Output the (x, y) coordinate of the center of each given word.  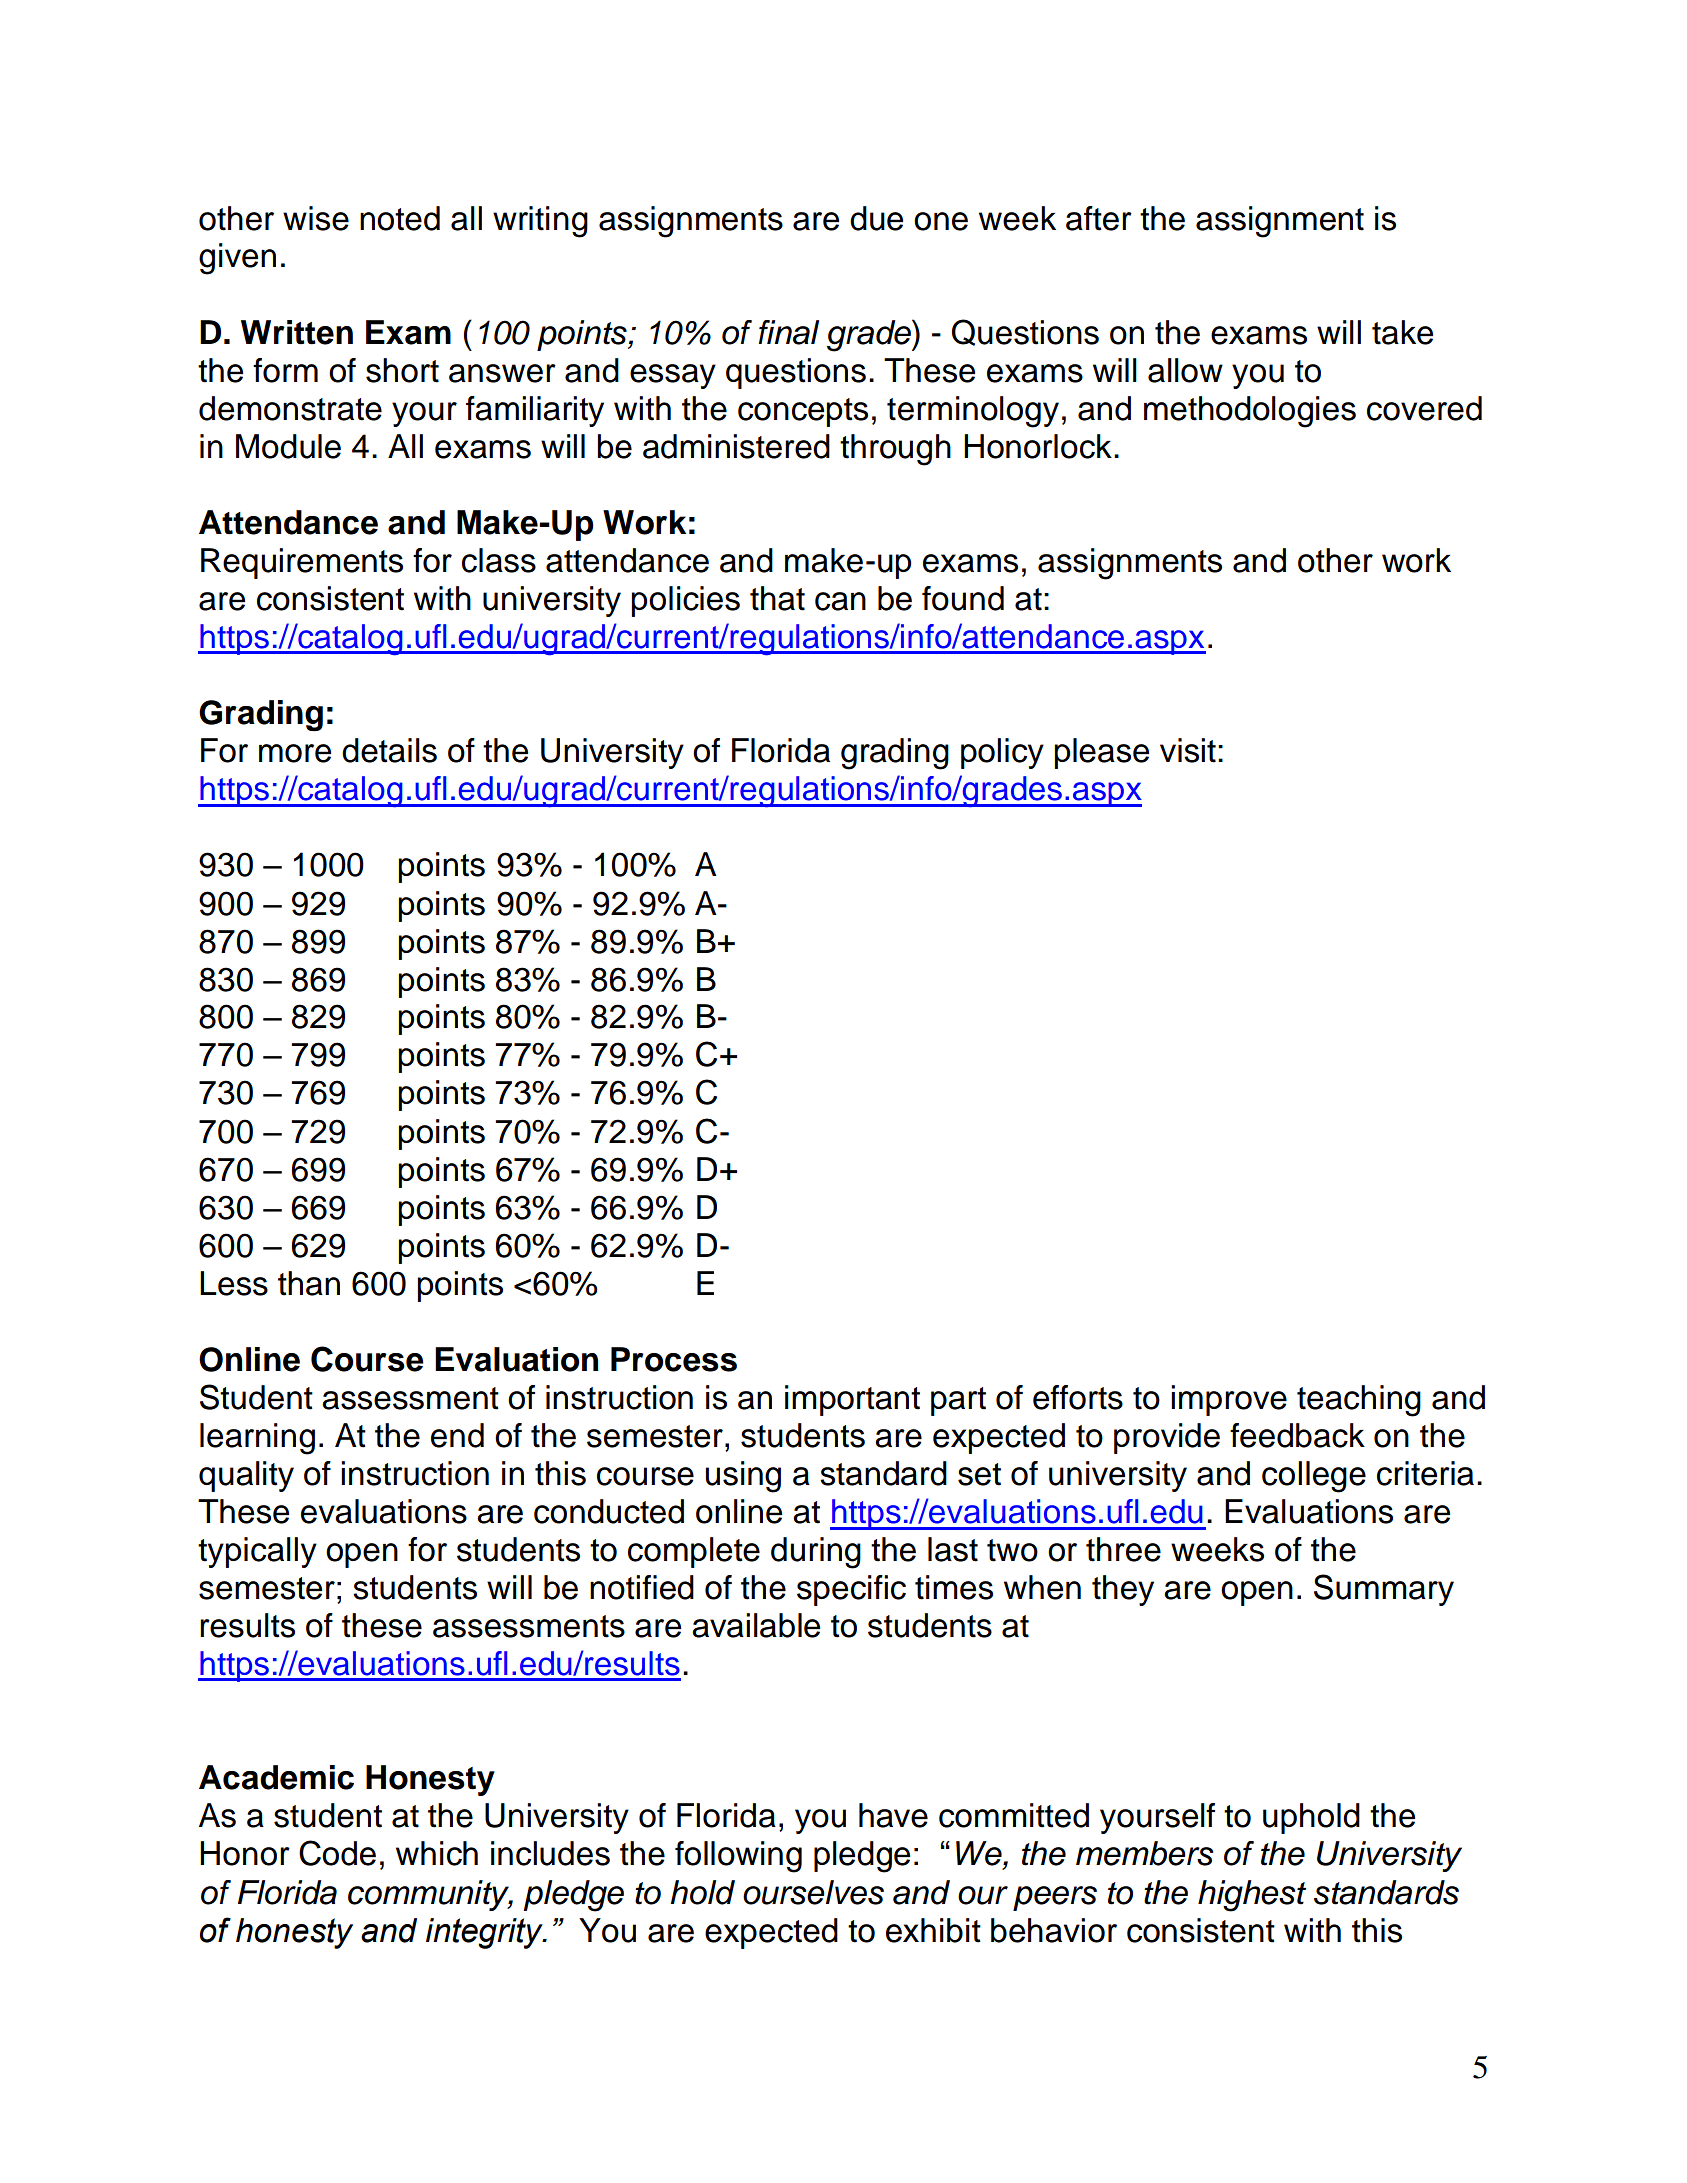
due (876, 218)
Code (337, 1853)
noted (400, 218)
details (389, 750)
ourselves (813, 1892)
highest (1252, 1896)
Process (674, 1359)
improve (1229, 1400)
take (1402, 332)
